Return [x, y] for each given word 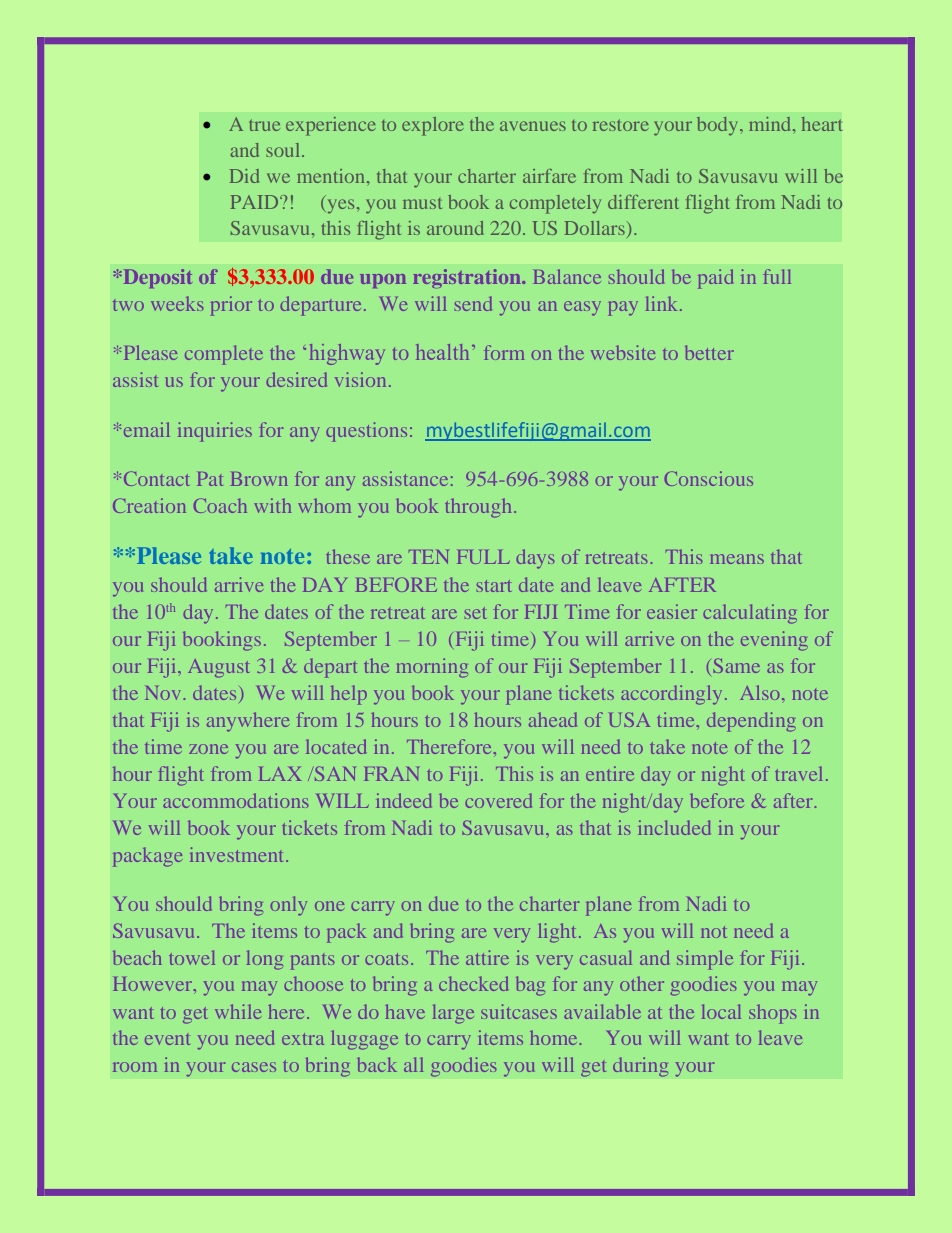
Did [244, 176]
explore [433, 126]
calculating [750, 614]
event [167, 1039]
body [719, 126]
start [494, 586]
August [218, 668]
